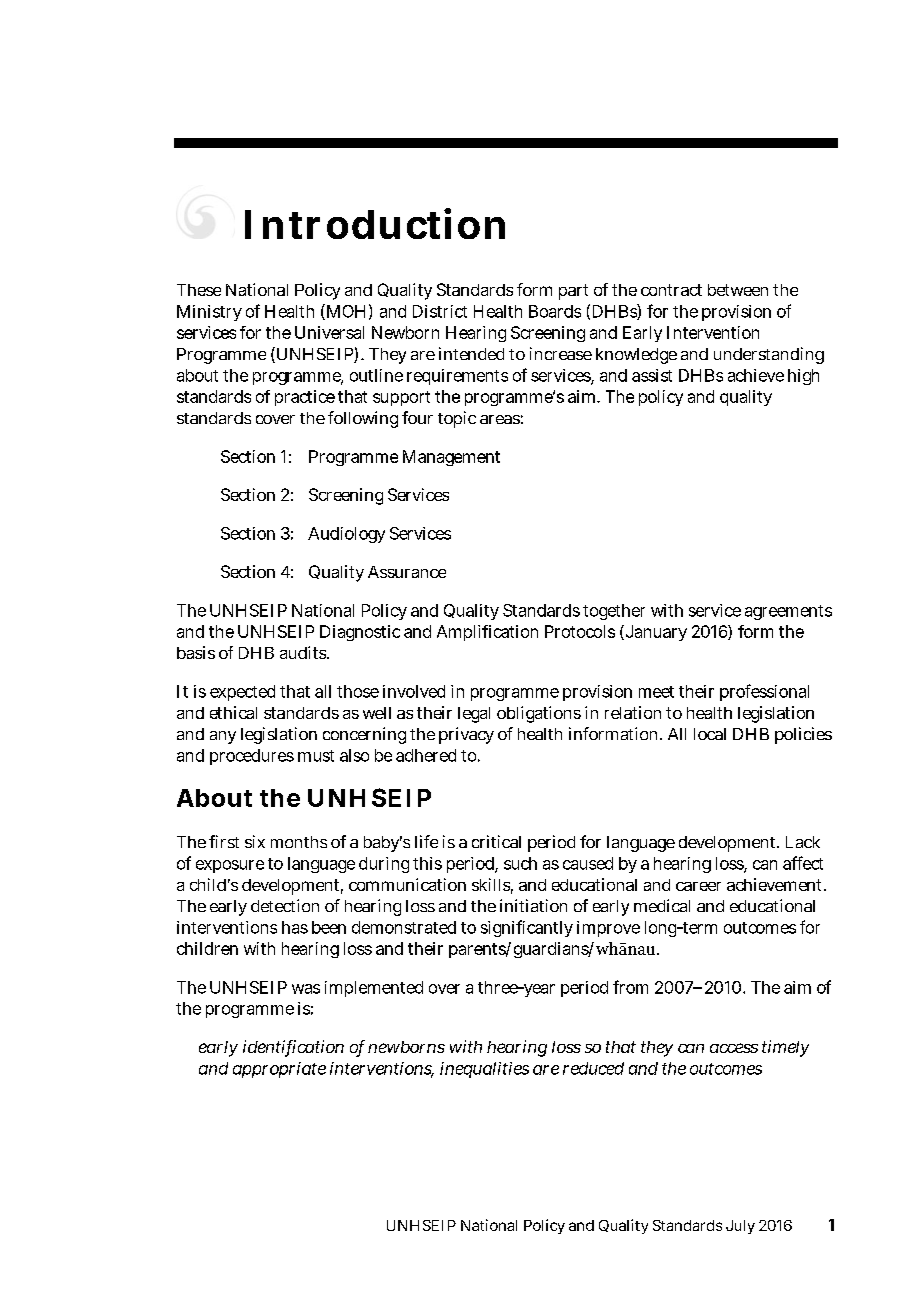 The image size is (924, 1307). I want to click on legal, so click(474, 715).
